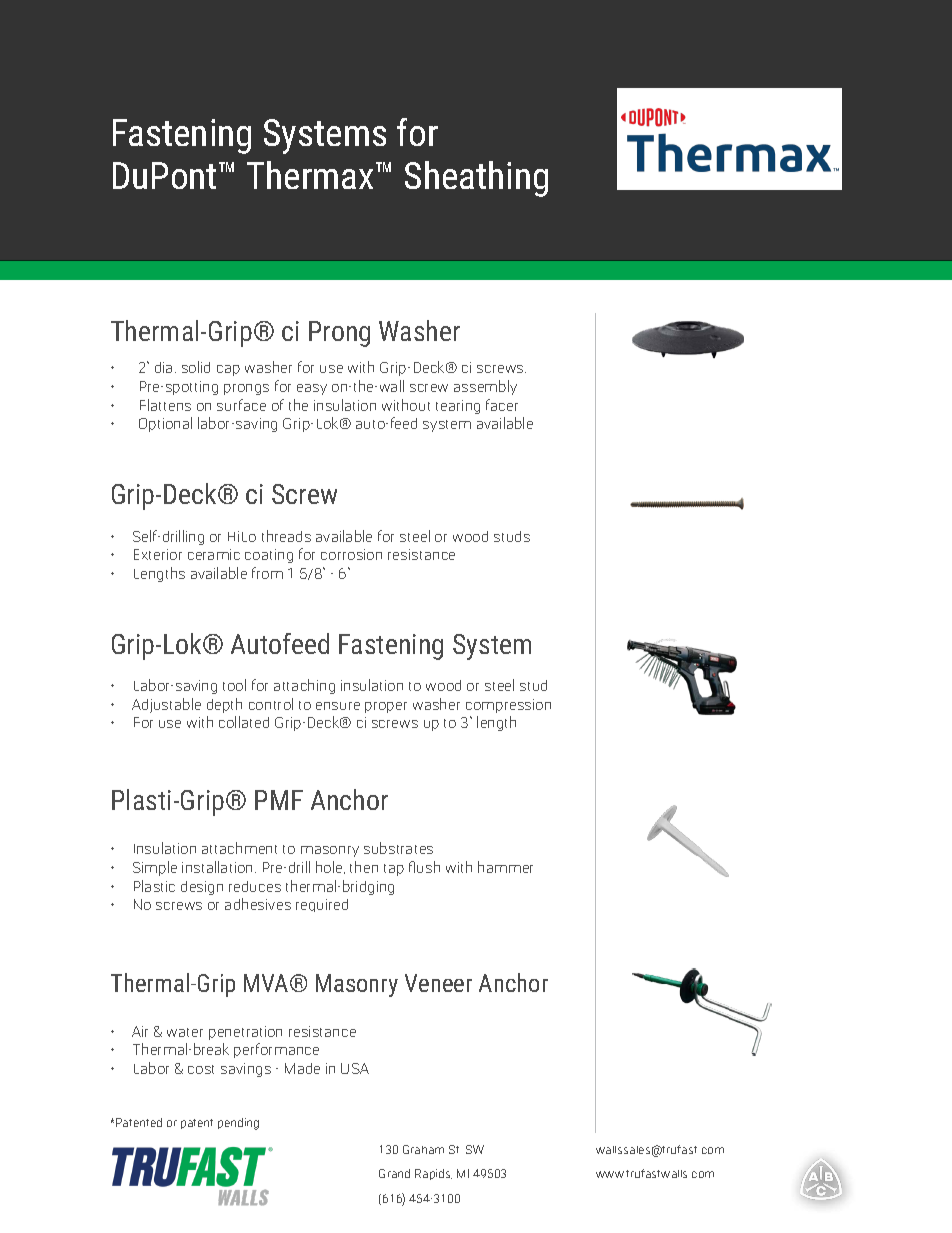 Image resolution: width=952 pixels, height=1233 pixels. Describe the element at coordinates (458, 407) in the image. I see `tearing` at that location.
